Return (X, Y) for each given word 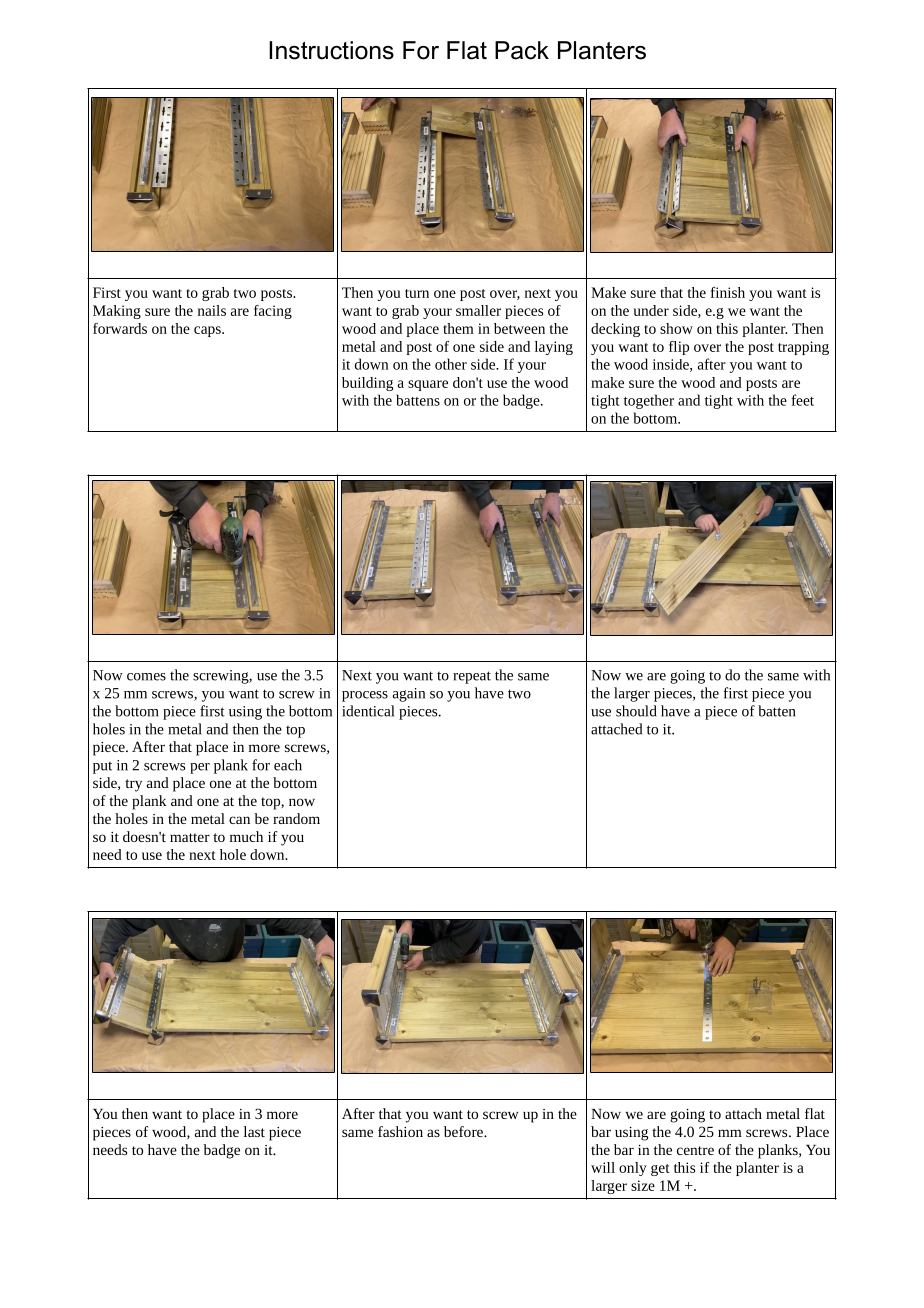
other (451, 364)
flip (679, 348)
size (643, 1185)
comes (146, 677)
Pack (522, 50)
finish (728, 292)
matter (190, 837)
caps (208, 331)
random (296, 818)
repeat (472, 677)
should (636, 711)
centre (695, 1150)
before (464, 1131)
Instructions (331, 50)
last (254, 1131)
